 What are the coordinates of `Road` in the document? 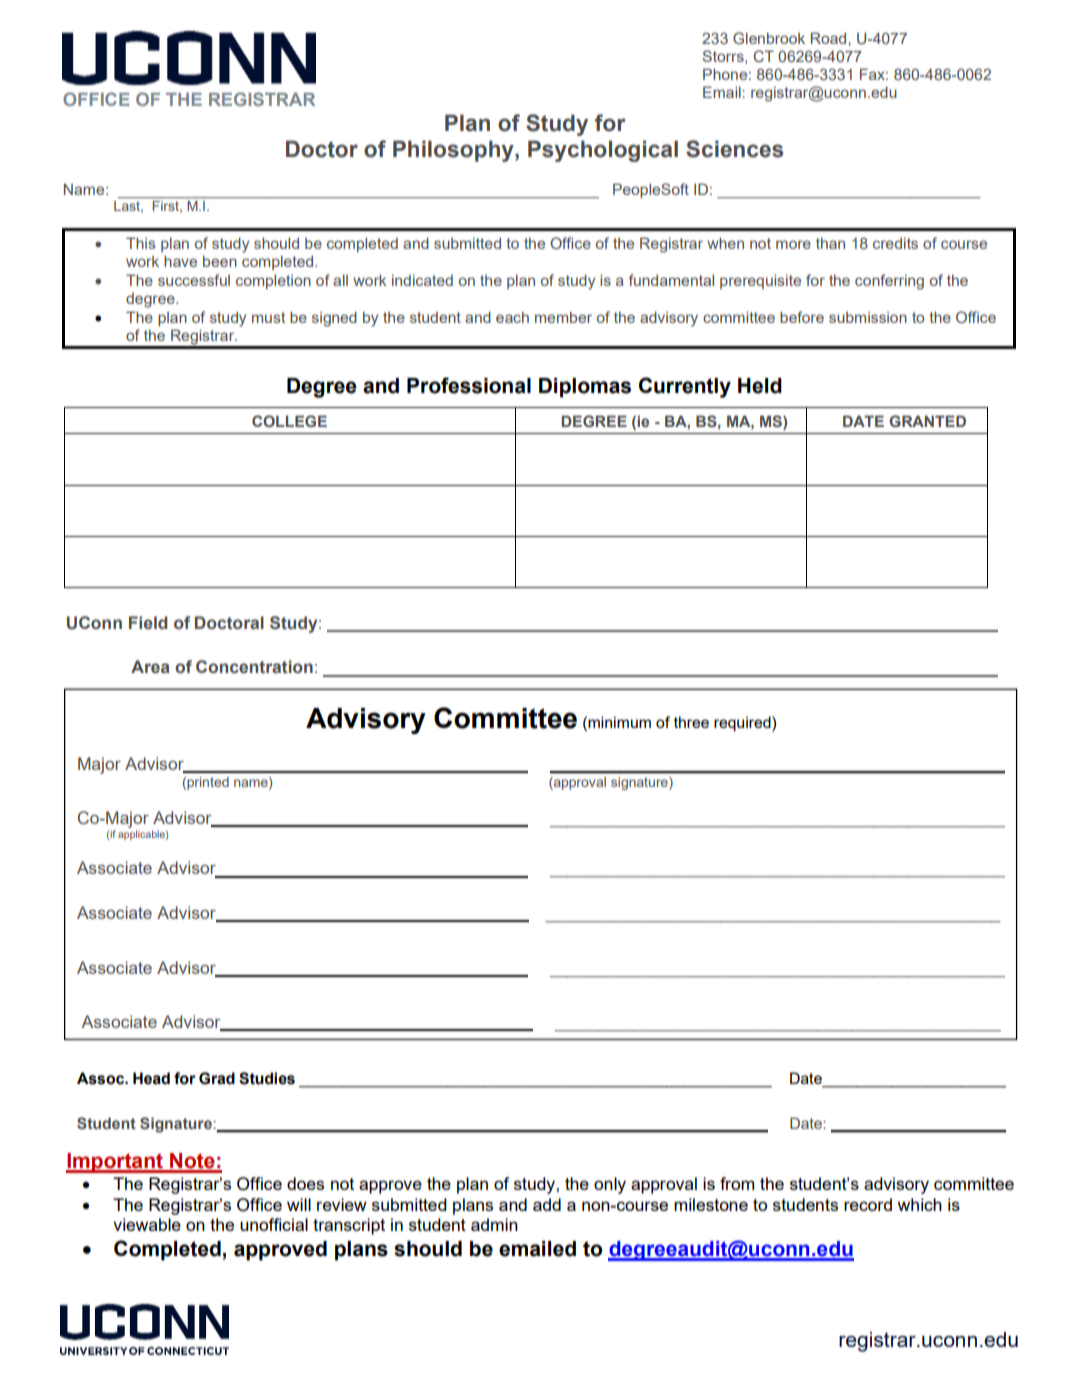 It's located at (830, 38).
